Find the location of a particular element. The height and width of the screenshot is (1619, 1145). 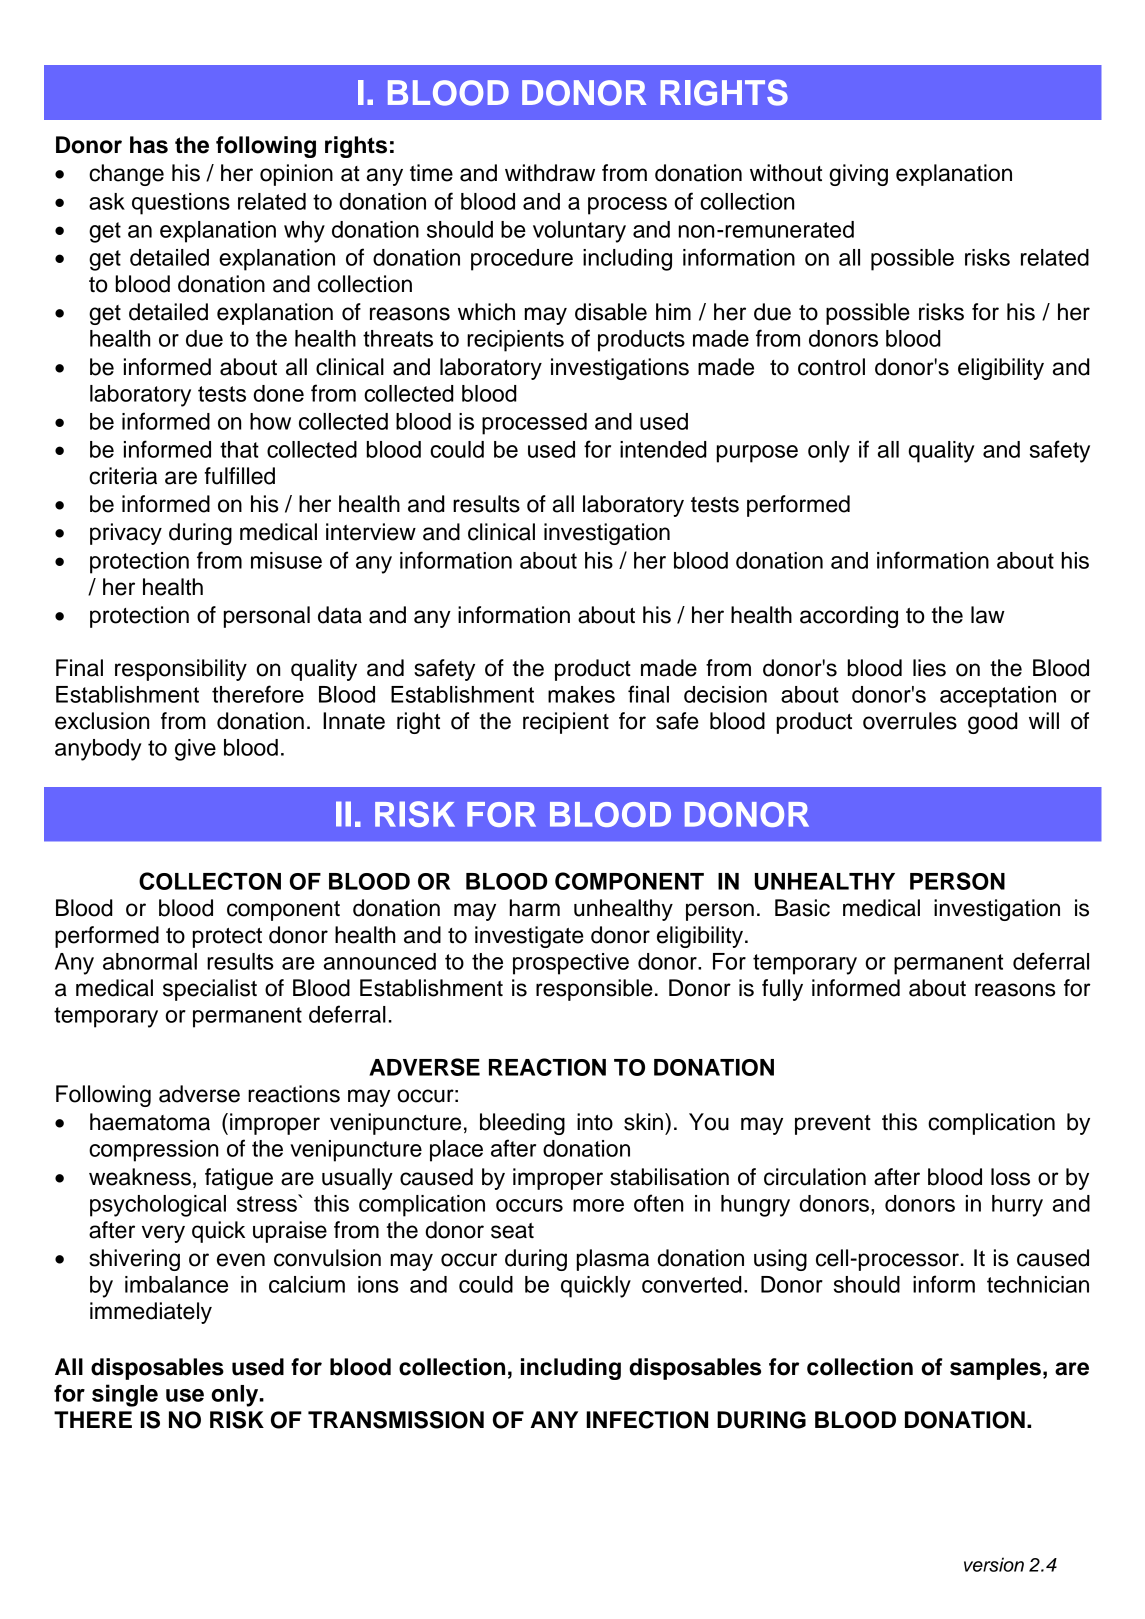

harm is located at coordinates (535, 908).
